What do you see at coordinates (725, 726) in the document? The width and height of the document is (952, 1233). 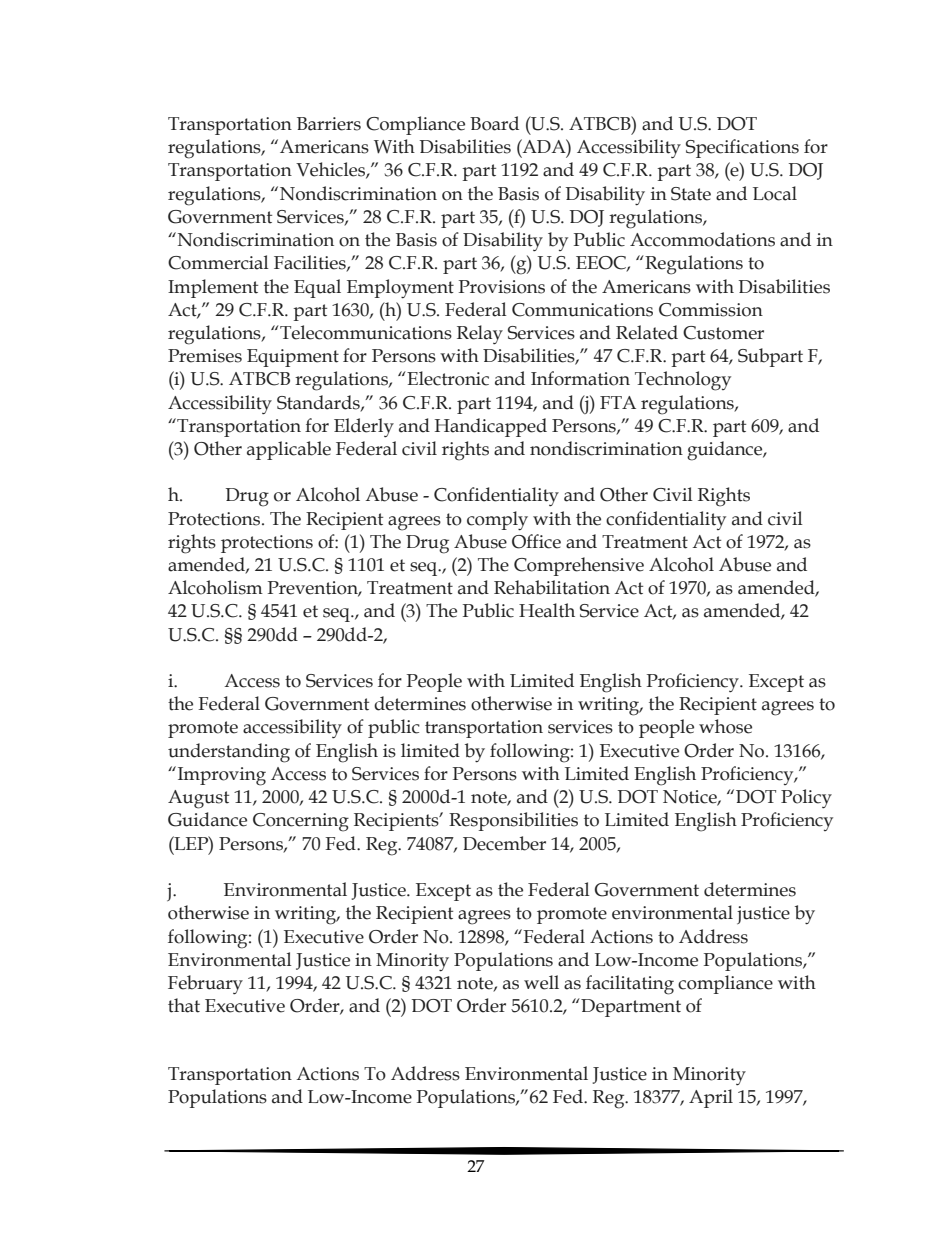 I see `whose` at bounding box center [725, 726].
